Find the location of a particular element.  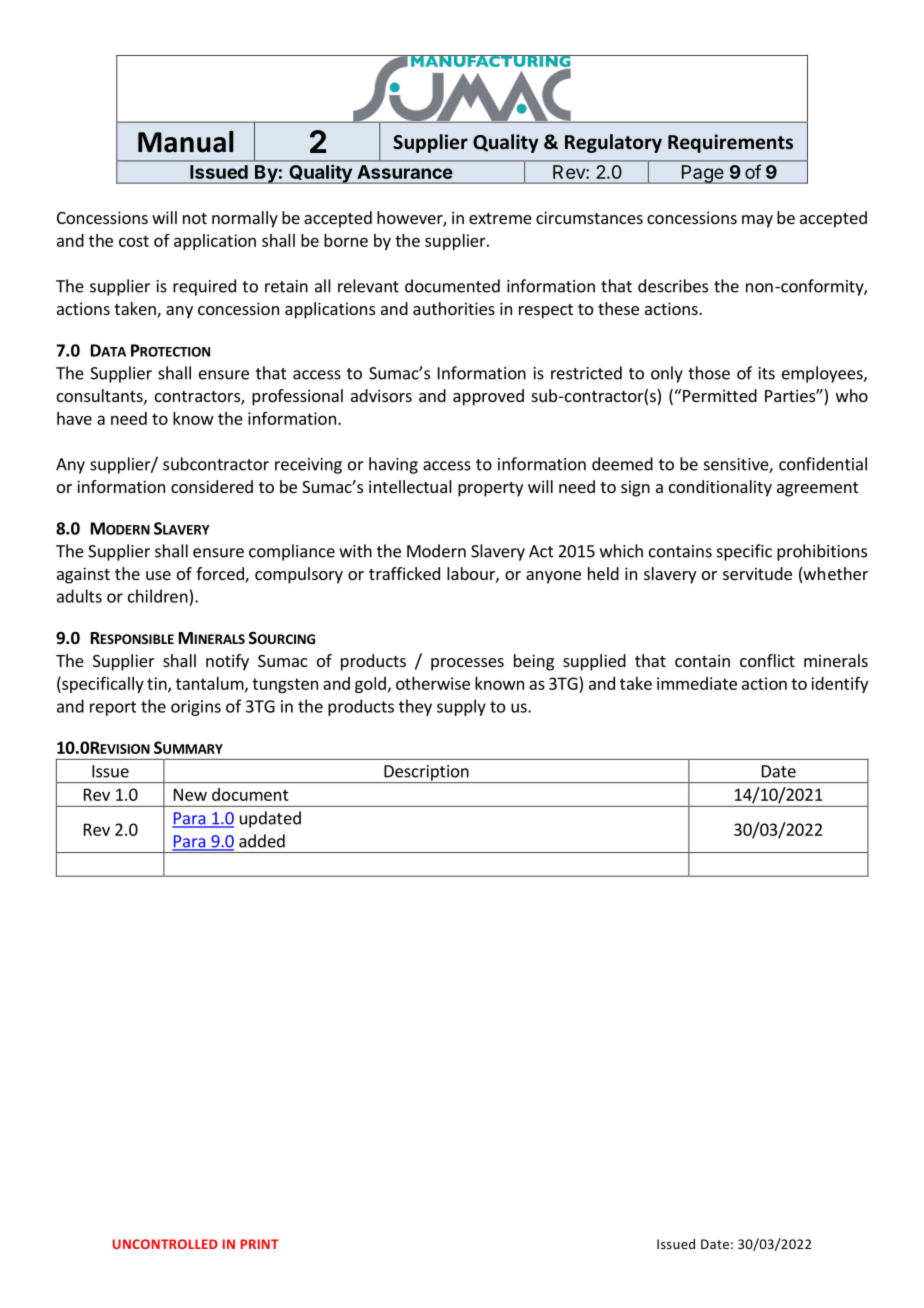

Description is located at coordinates (426, 774).
